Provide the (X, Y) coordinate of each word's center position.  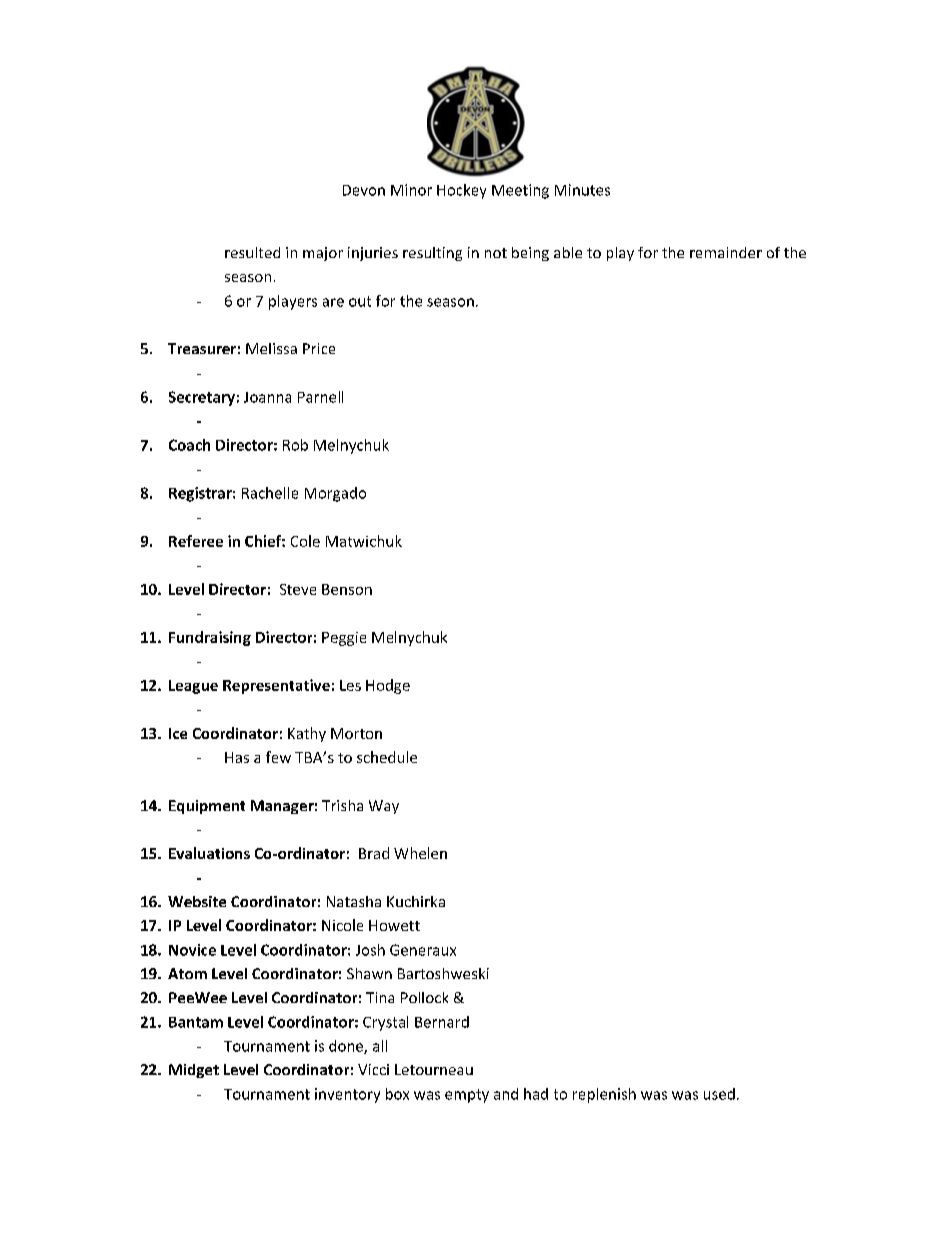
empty (467, 1096)
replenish (604, 1095)
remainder (726, 252)
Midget (194, 1071)
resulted (252, 252)
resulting (432, 254)
